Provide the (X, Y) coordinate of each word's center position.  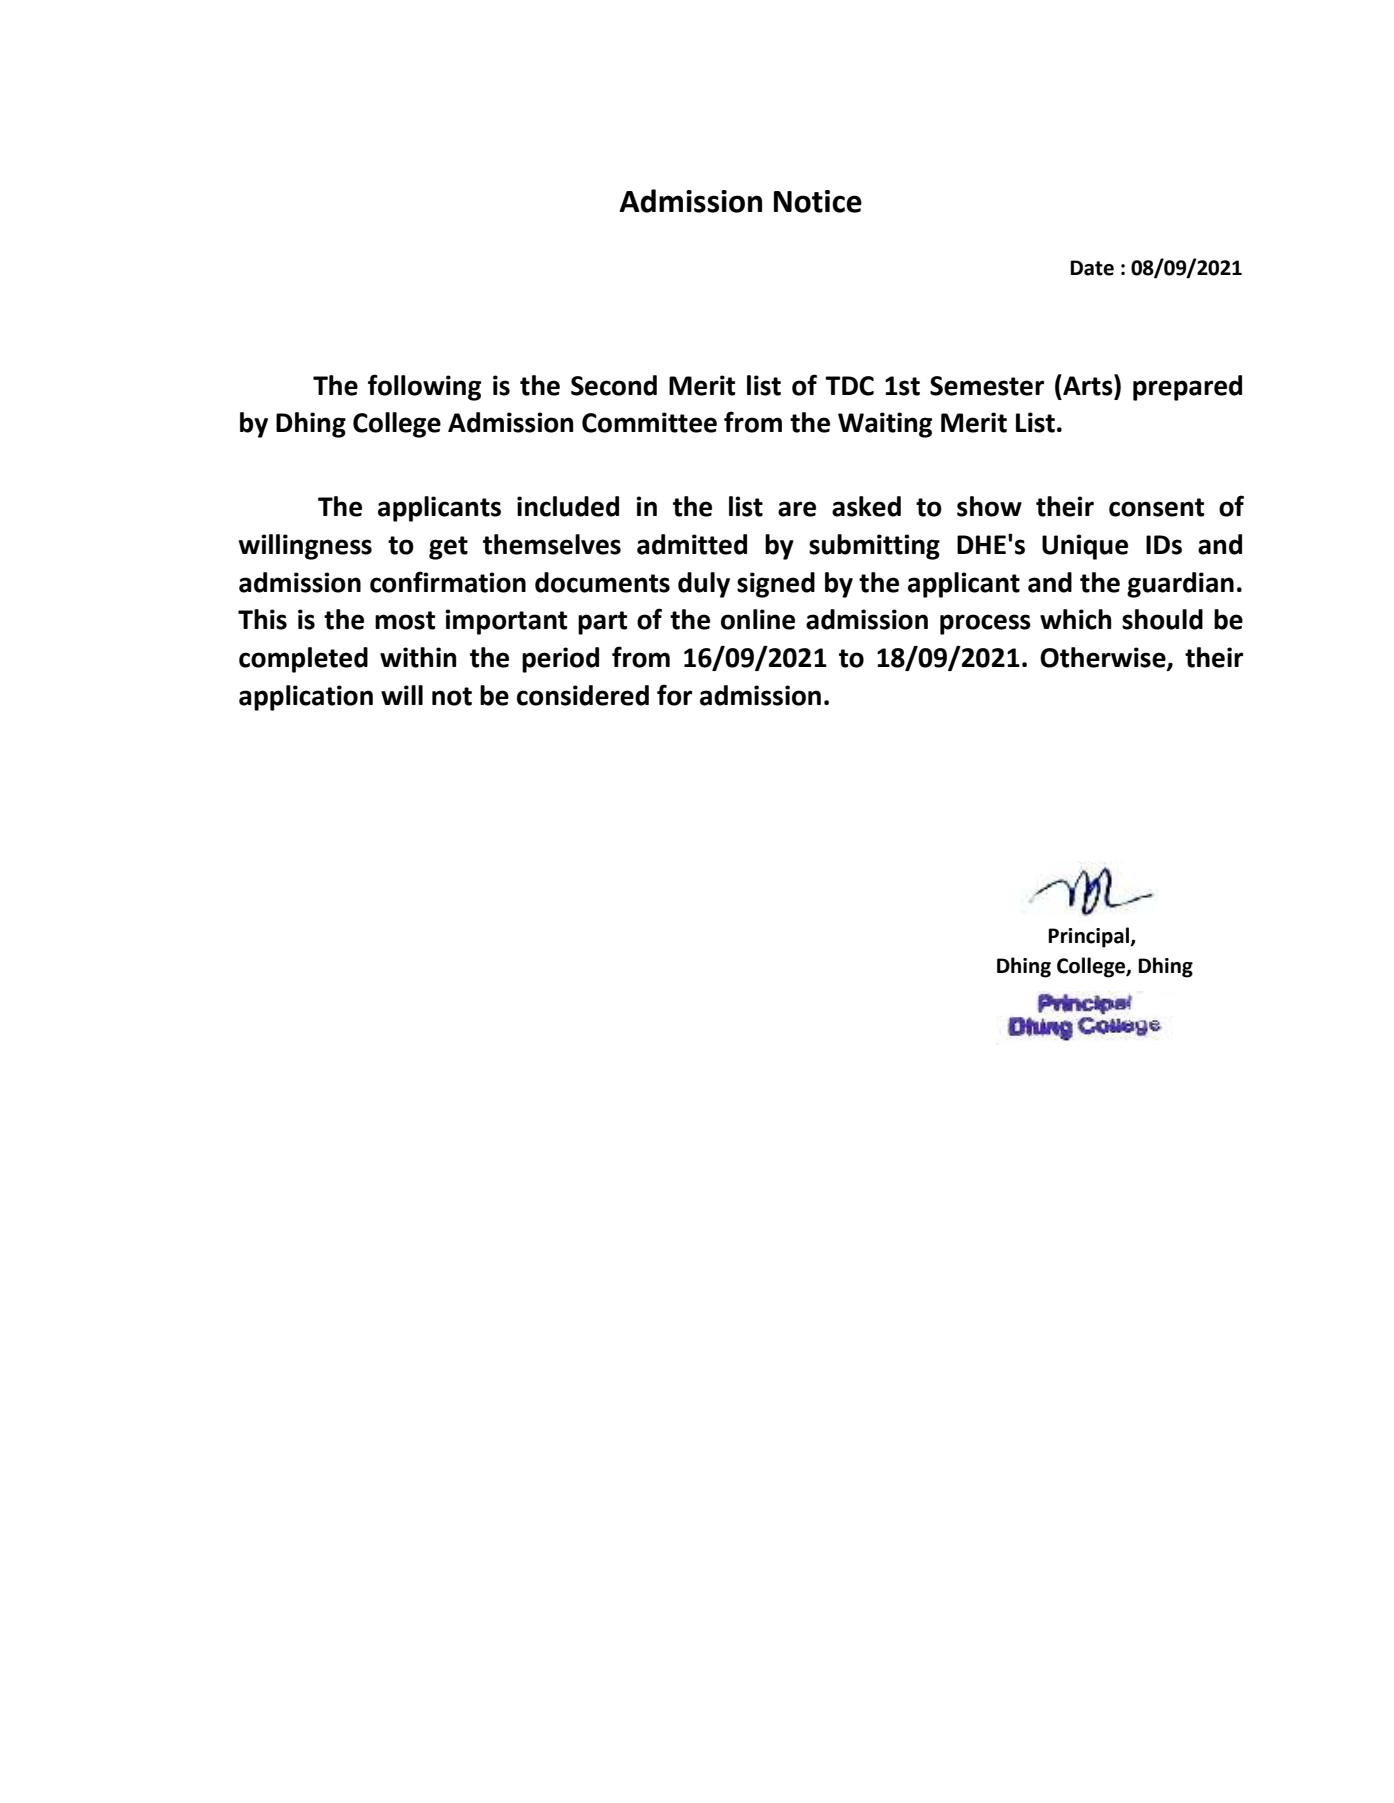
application (306, 698)
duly (704, 585)
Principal (1089, 937)
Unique (1085, 547)
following (424, 387)
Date (1092, 268)
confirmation (448, 582)
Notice (818, 201)
